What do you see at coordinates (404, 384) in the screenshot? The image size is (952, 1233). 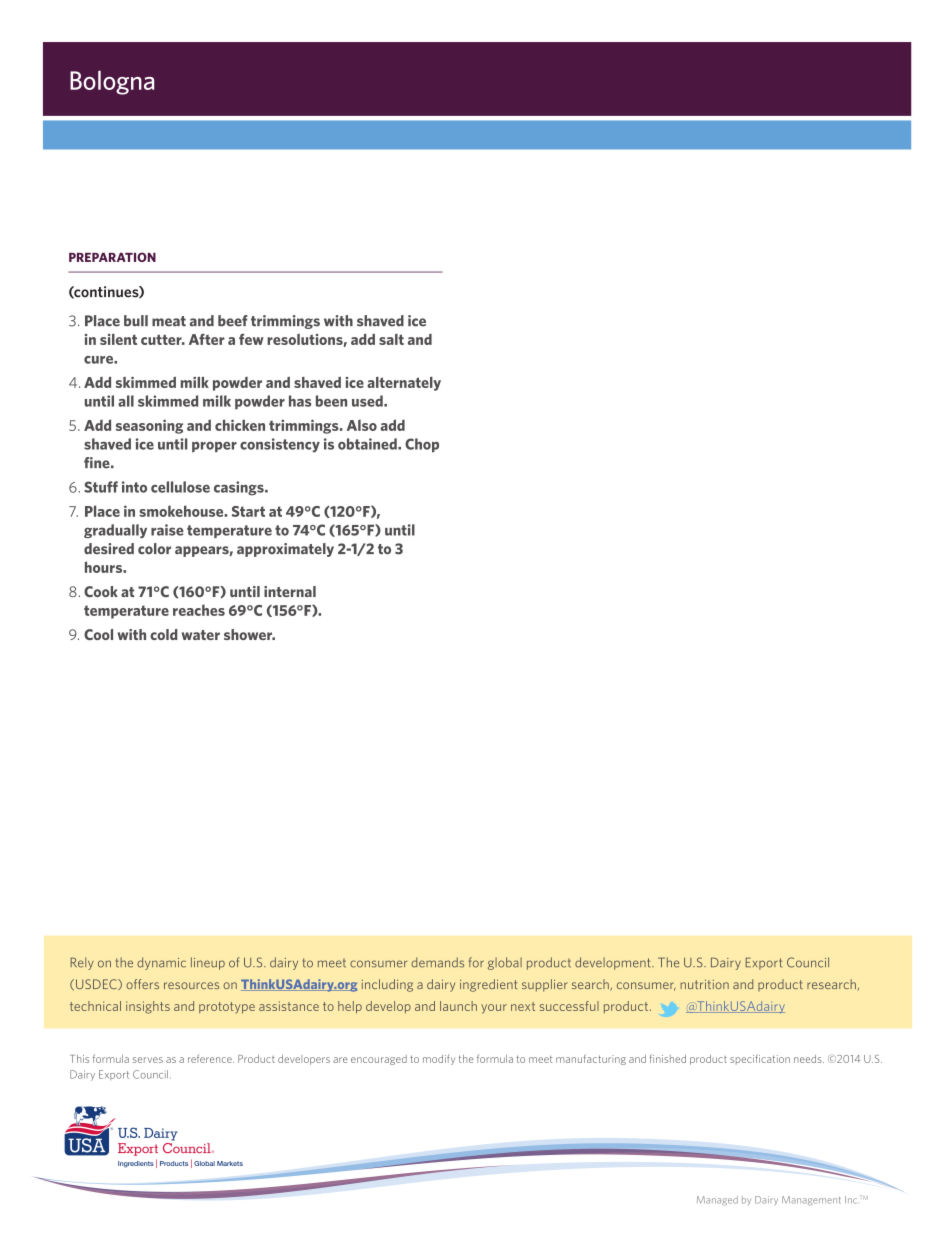 I see `alternately` at bounding box center [404, 384].
